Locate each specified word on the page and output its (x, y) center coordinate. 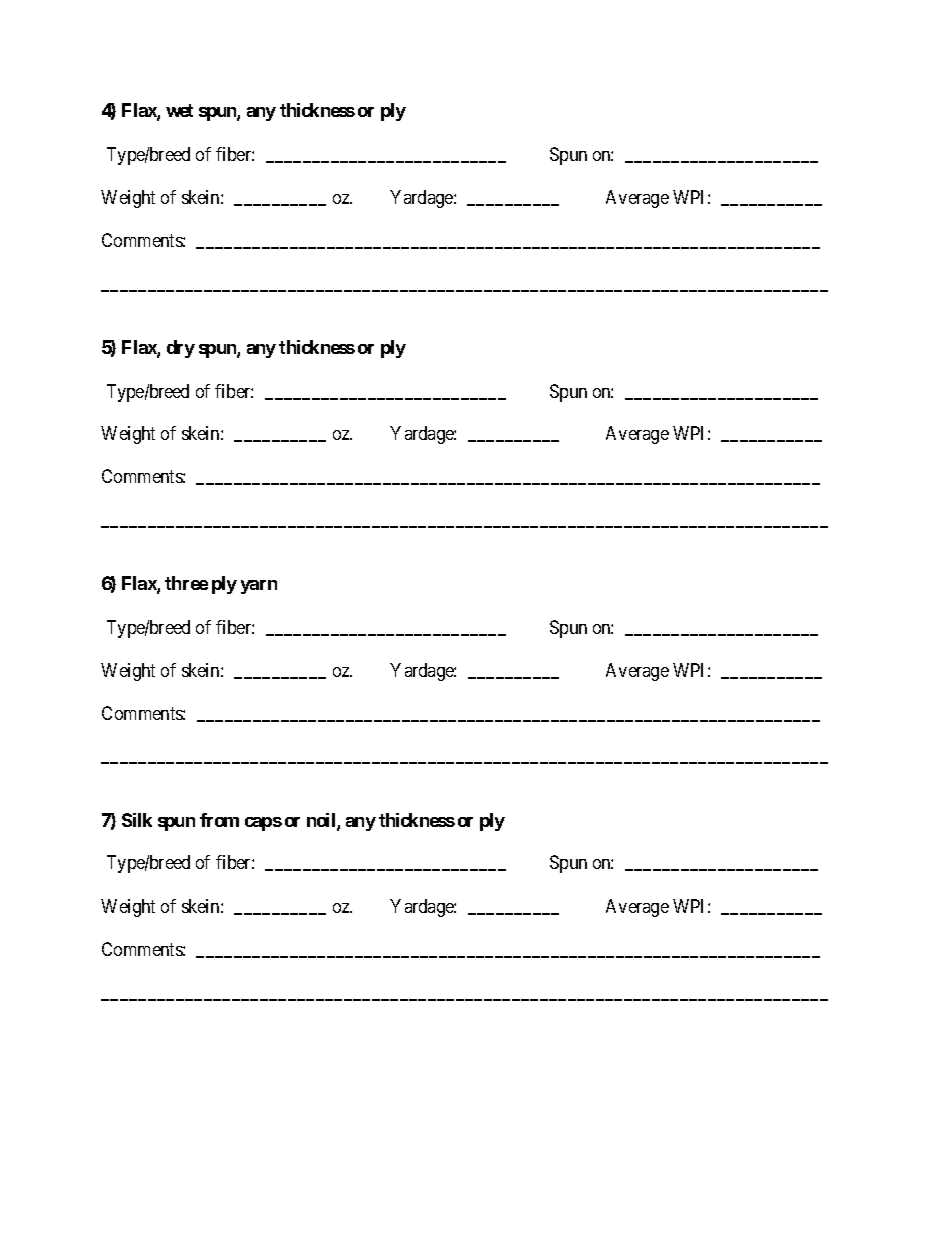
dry (181, 349)
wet (179, 110)
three (186, 583)
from (219, 820)
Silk (137, 820)
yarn (259, 587)
